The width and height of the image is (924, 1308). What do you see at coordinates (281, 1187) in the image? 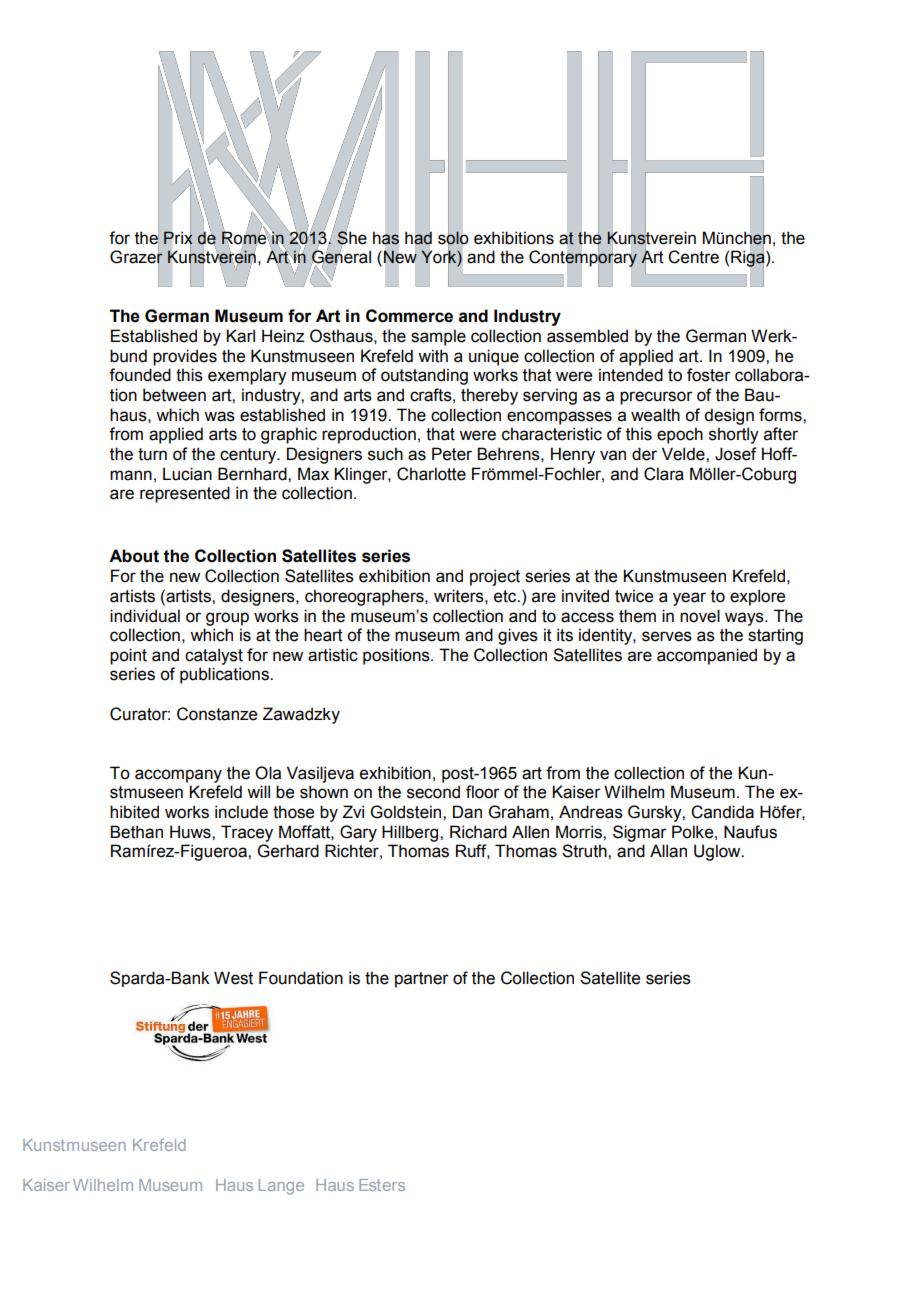
I see `Lange` at bounding box center [281, 1187].
